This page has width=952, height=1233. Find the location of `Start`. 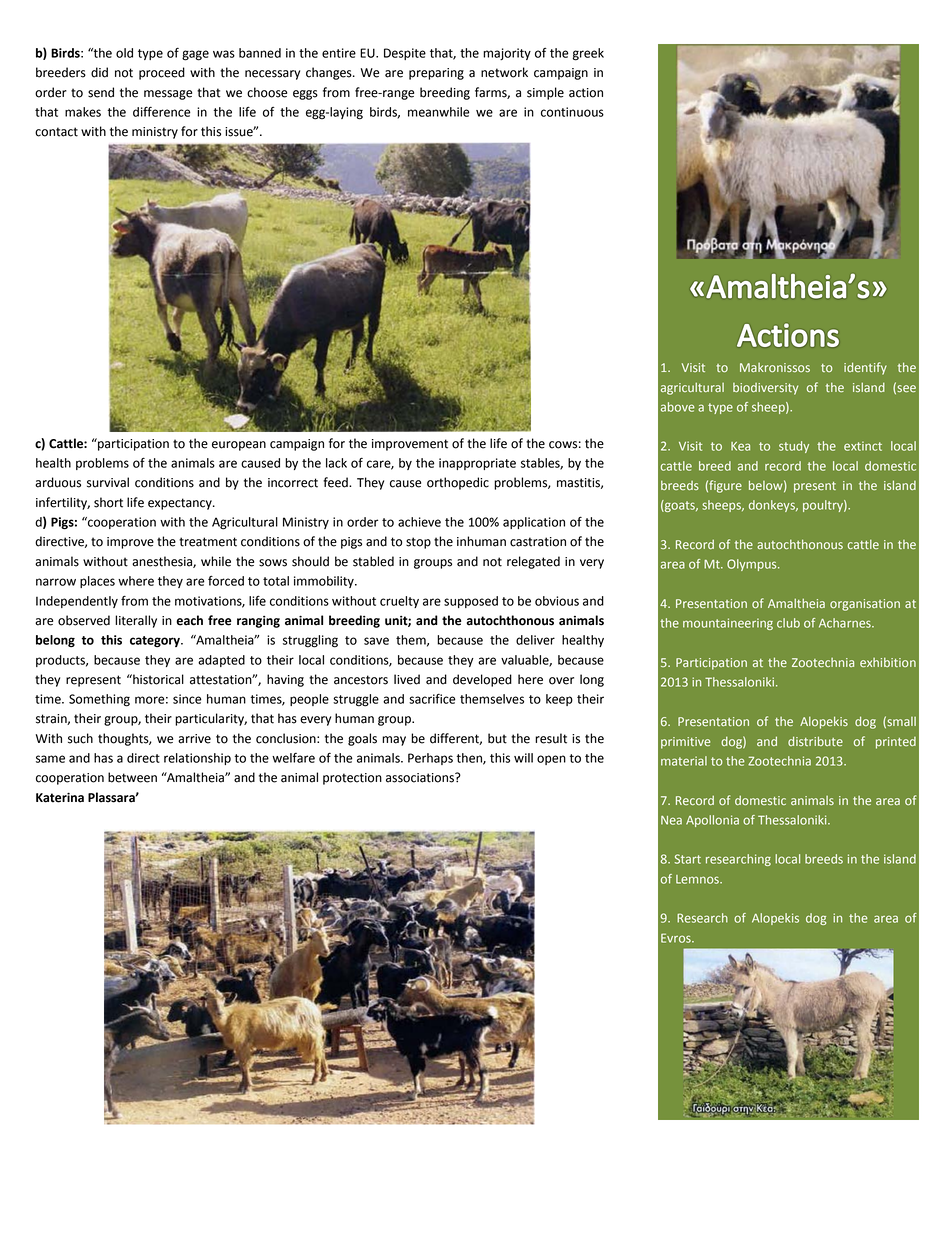

Start is located at coordinates (687, 859).
